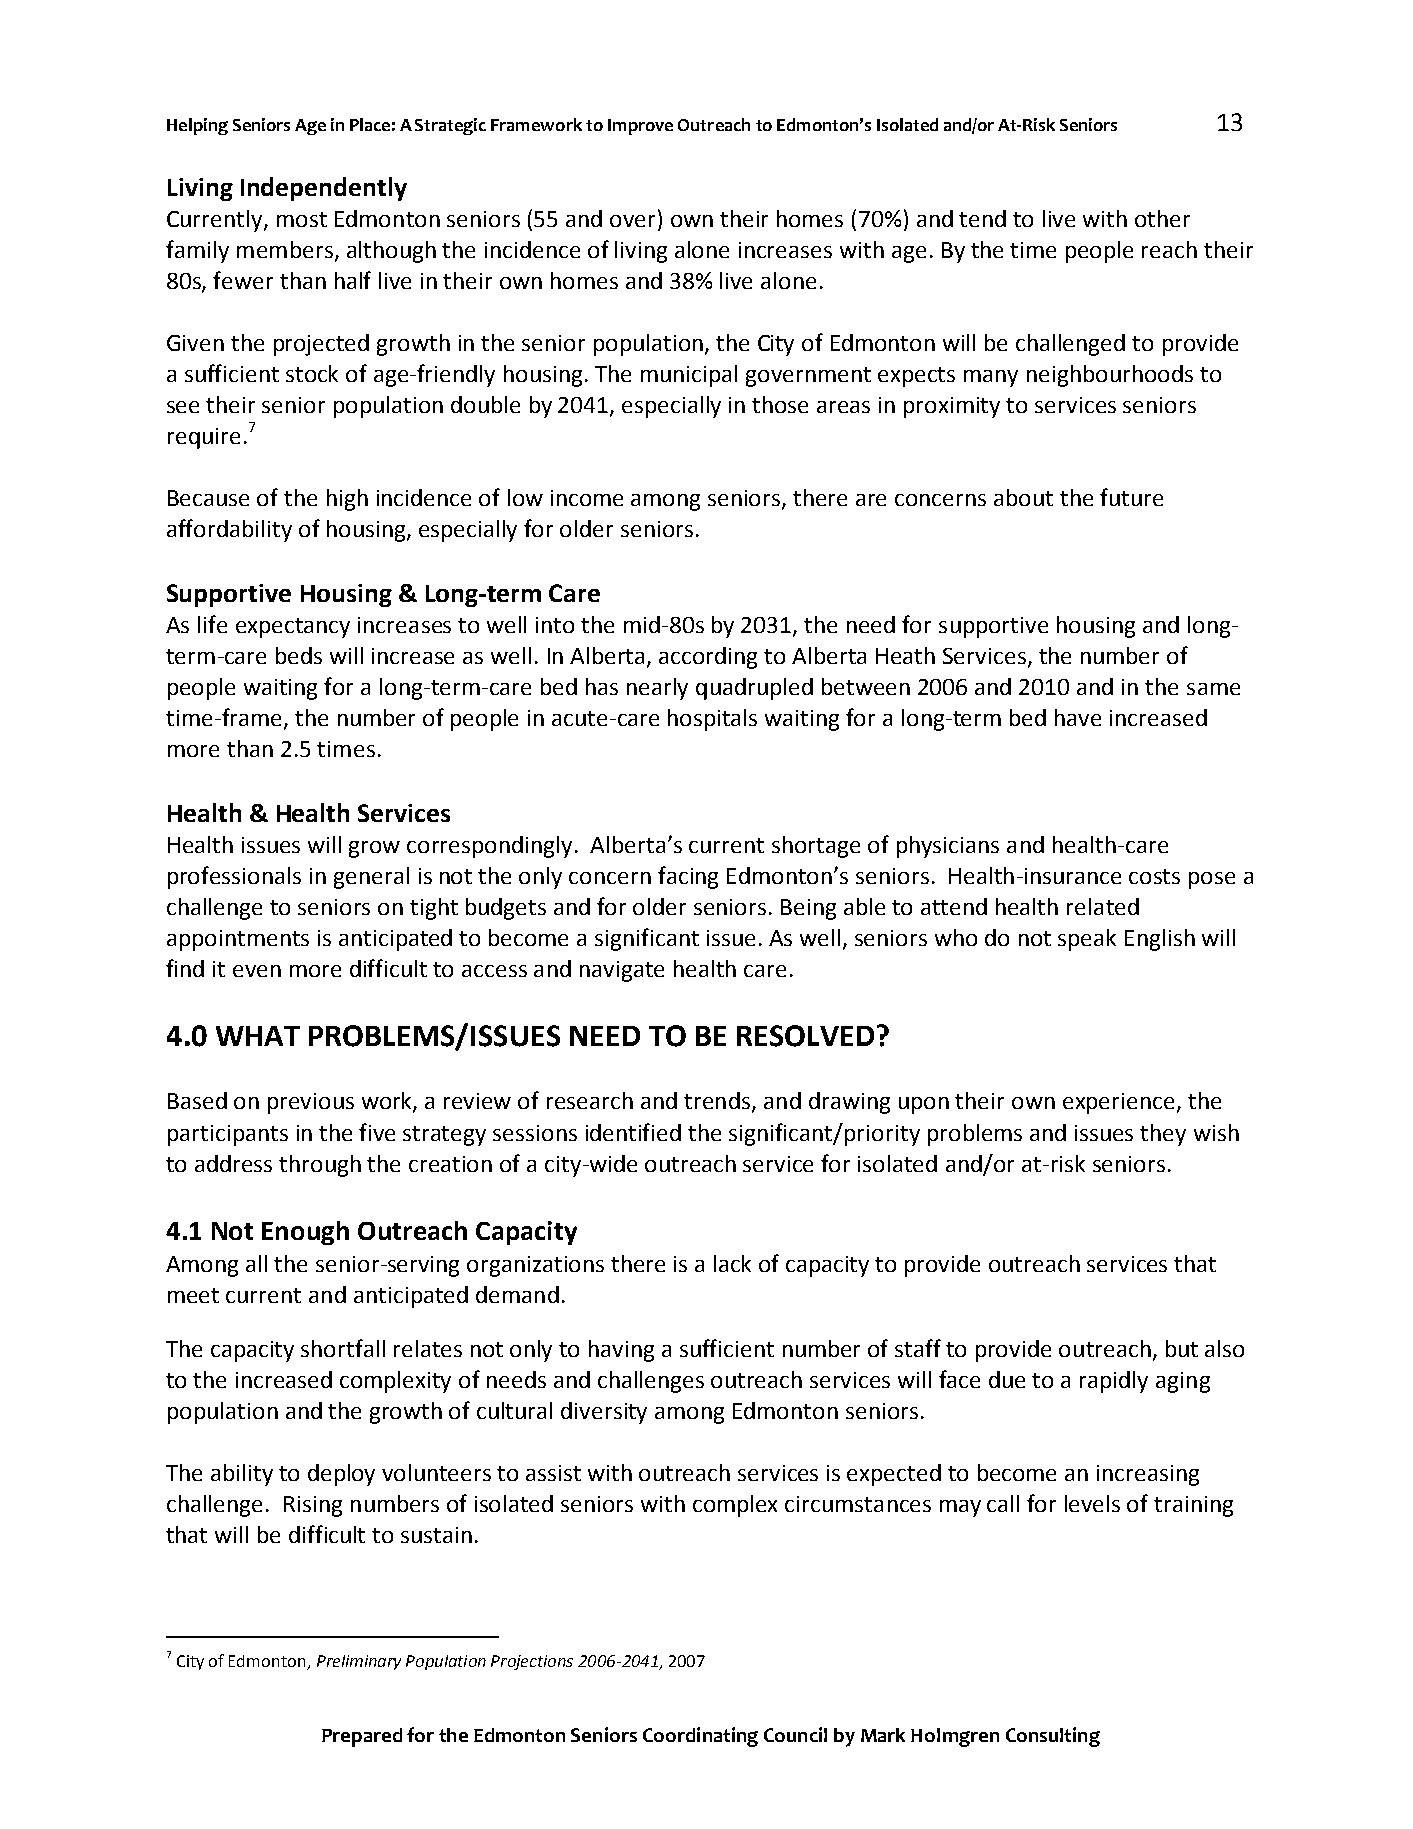  Describe the element at coordinates (1114, 1382) in the image. I see `rapidly` at that location.
